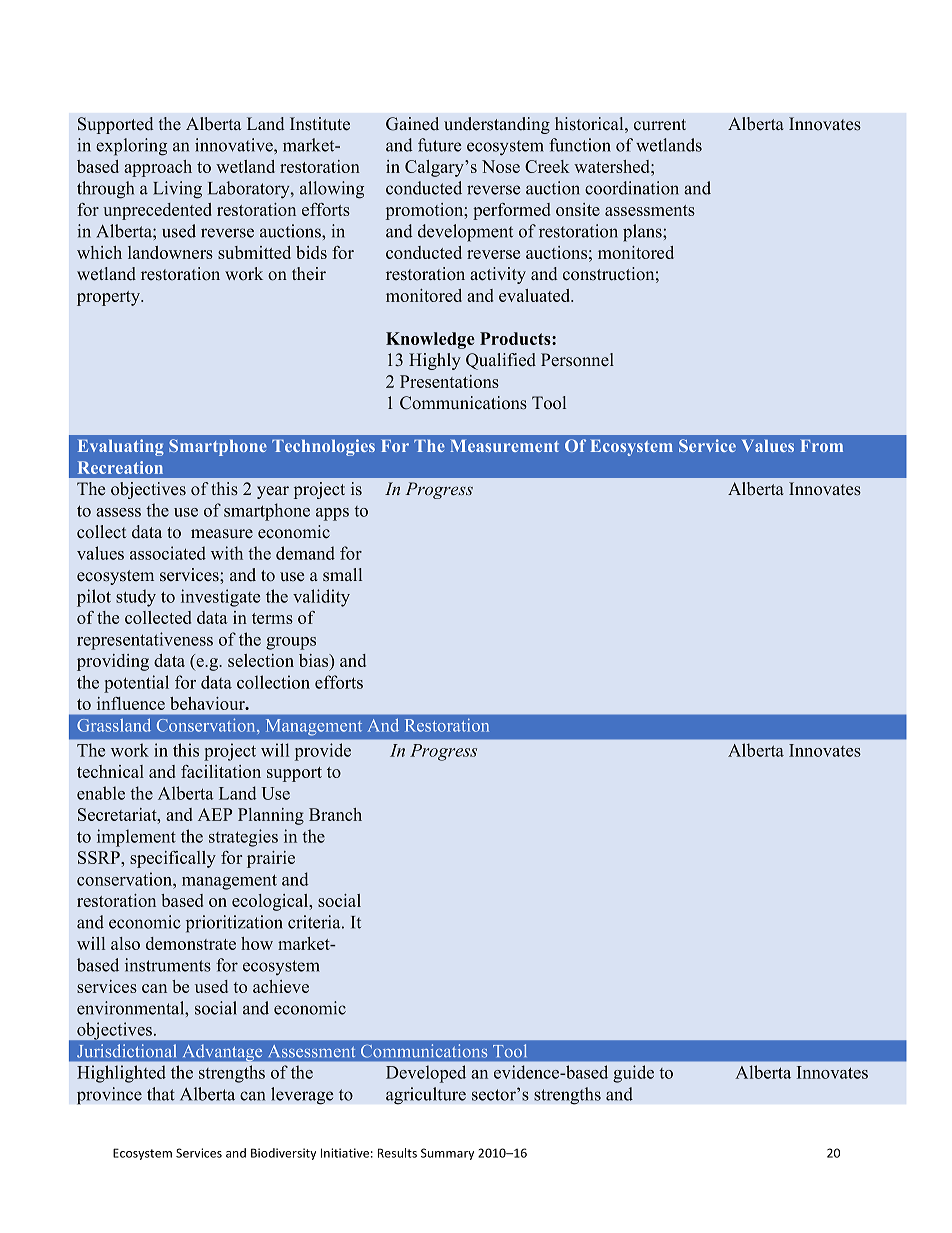 This screenshot has width=952, height=1233. I want to click on that, so click(161, 1094).
